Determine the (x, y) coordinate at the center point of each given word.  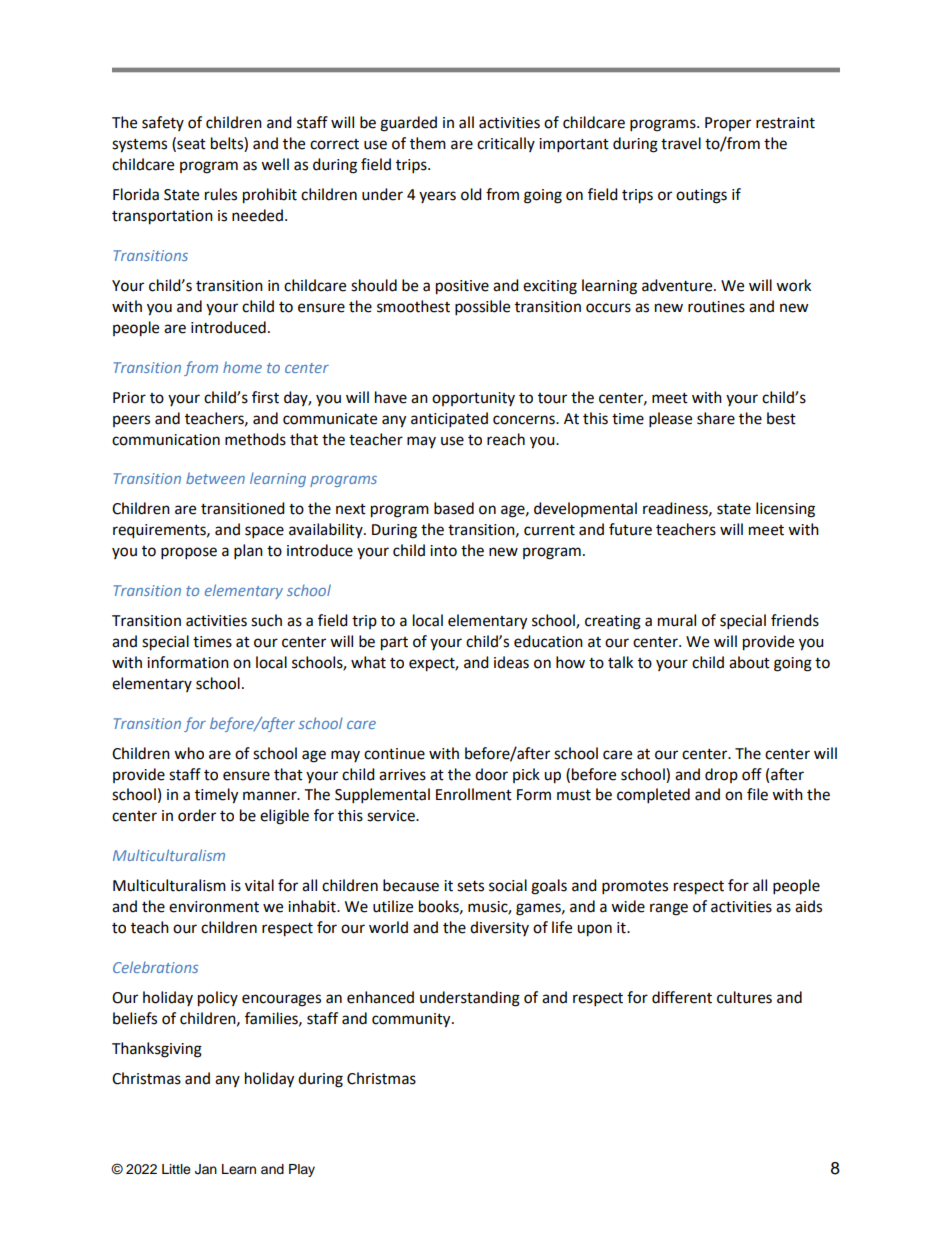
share (716, 418)
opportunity (473, 399)
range (669, 909)
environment (214, 907)
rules (221, 194)
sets (470, 886)
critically (506, 144)
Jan (206, 1169)
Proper (728, 124)
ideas (511, 662)
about (749, 662)
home (242, 367)
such (266, 620)
